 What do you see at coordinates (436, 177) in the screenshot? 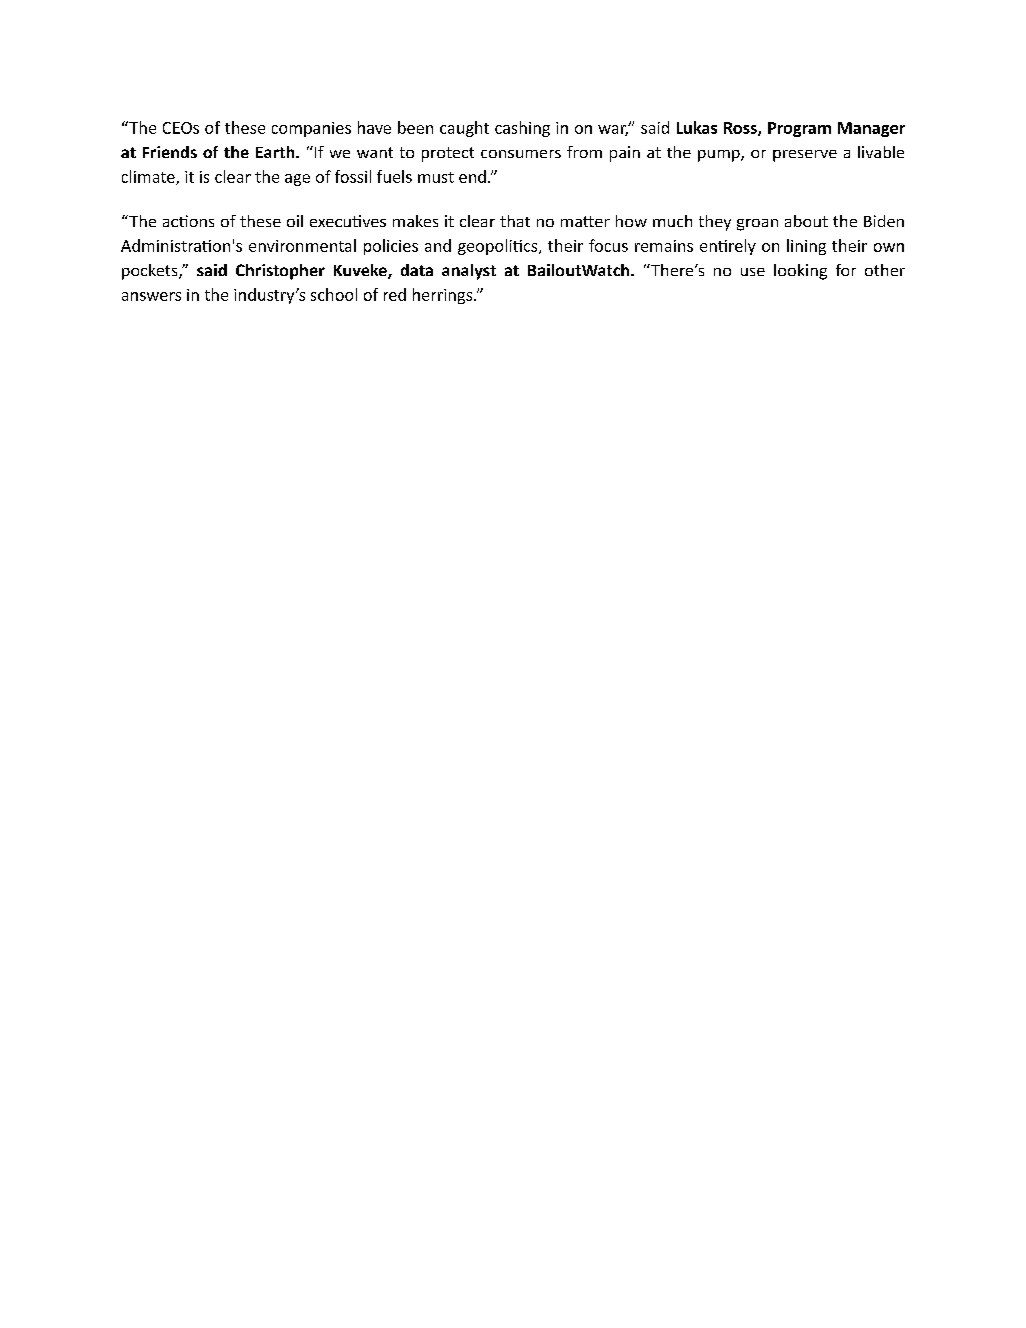
I see `must` at bounding box center [436, 177].
